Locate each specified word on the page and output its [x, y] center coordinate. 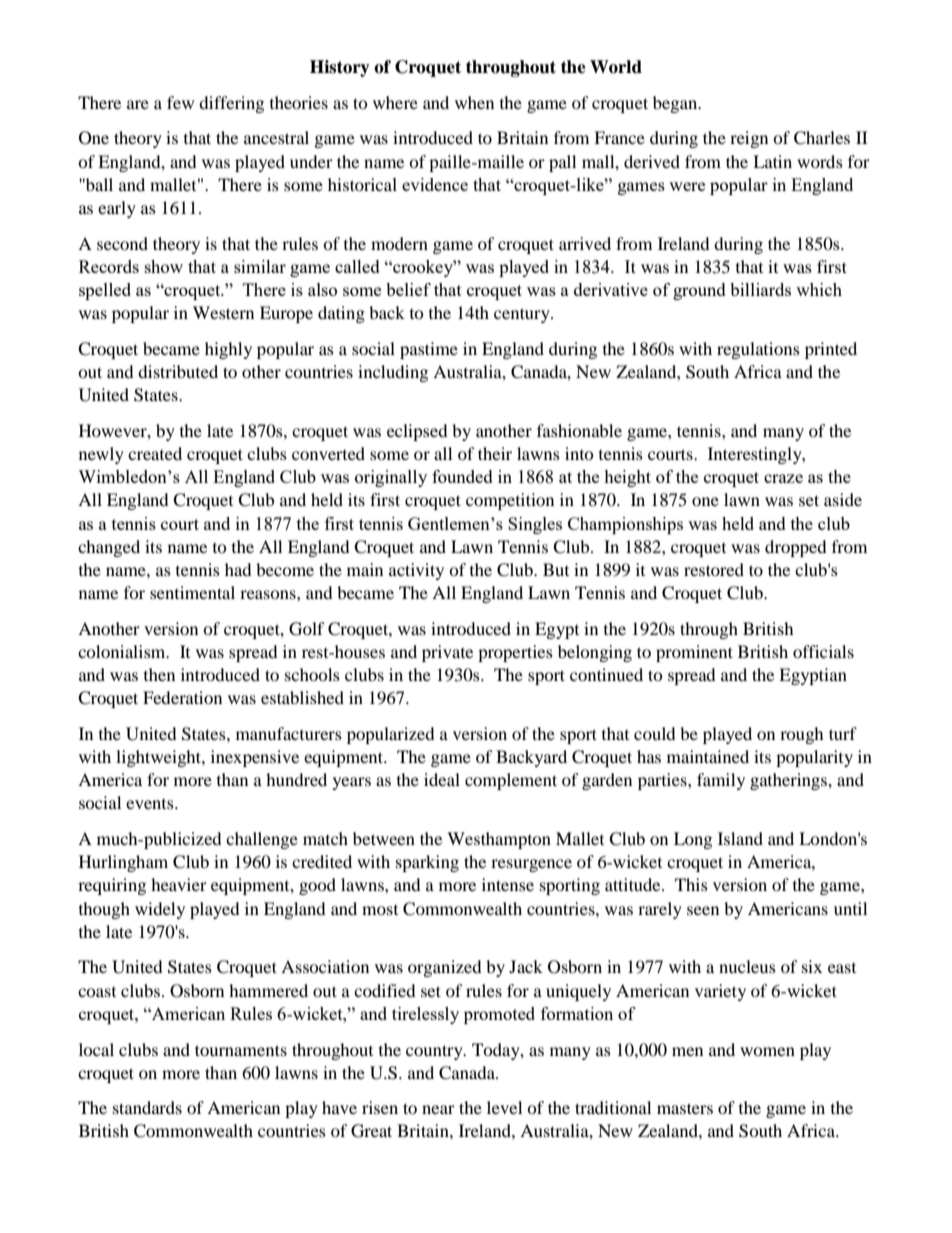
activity [416, 571]
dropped [796, 548]
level [504, 1107]
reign [749, 139]
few [180, 102]
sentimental [192, 592]
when [474, 102]
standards [147, 1107]
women [767, 1051]
